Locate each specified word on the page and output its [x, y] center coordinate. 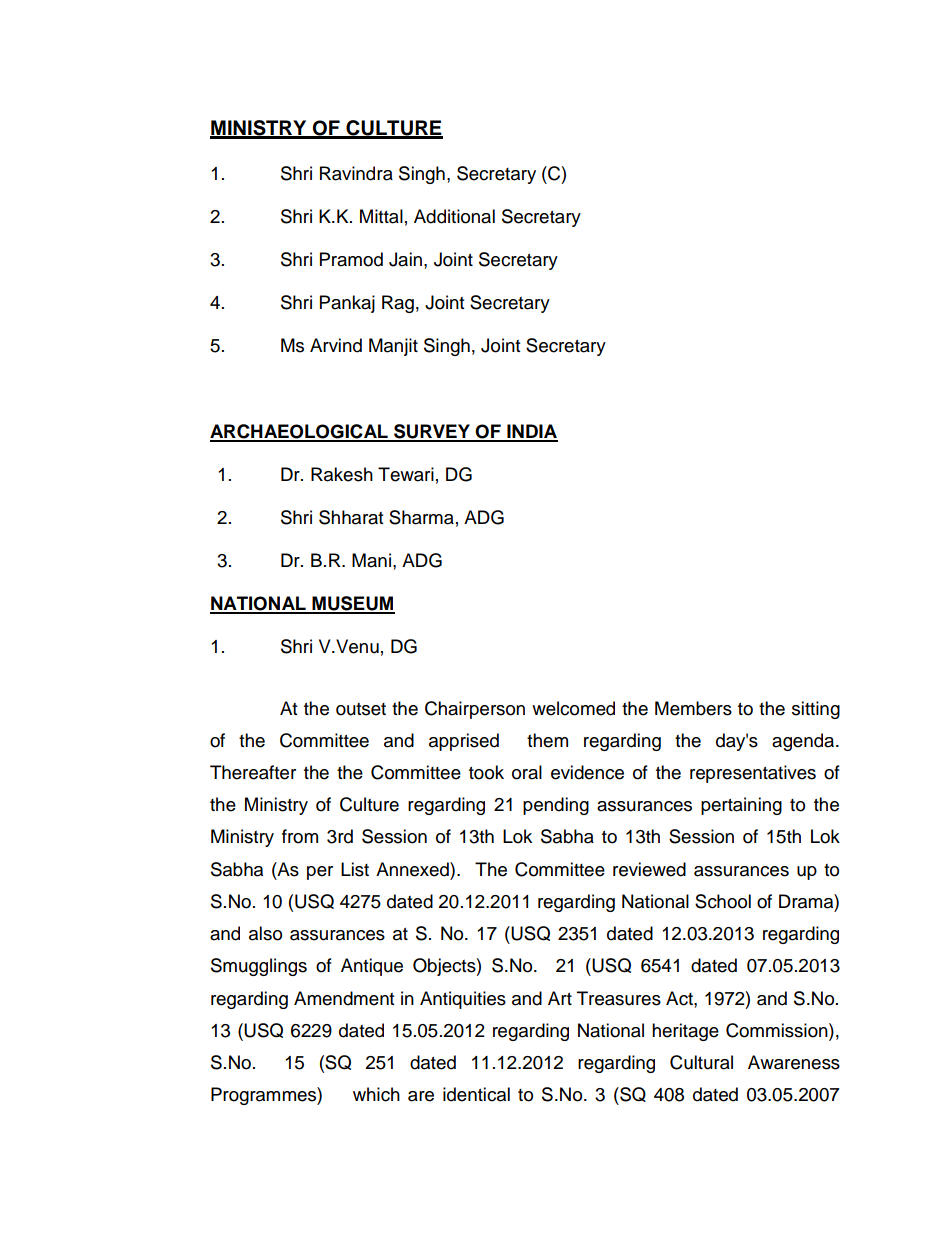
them [547, 740]
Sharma [421, 517]
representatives [753, 774]
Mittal [381, 216]
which [376, 1094]
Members [693, 708]
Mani [371, 560]
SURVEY [432, 432]
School [723, 901]
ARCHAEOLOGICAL [300, 432]
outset [361, 709]
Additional [454, 216]
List [355, 869]
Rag [398, 304]
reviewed [649, 869]
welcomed [573, 708]
